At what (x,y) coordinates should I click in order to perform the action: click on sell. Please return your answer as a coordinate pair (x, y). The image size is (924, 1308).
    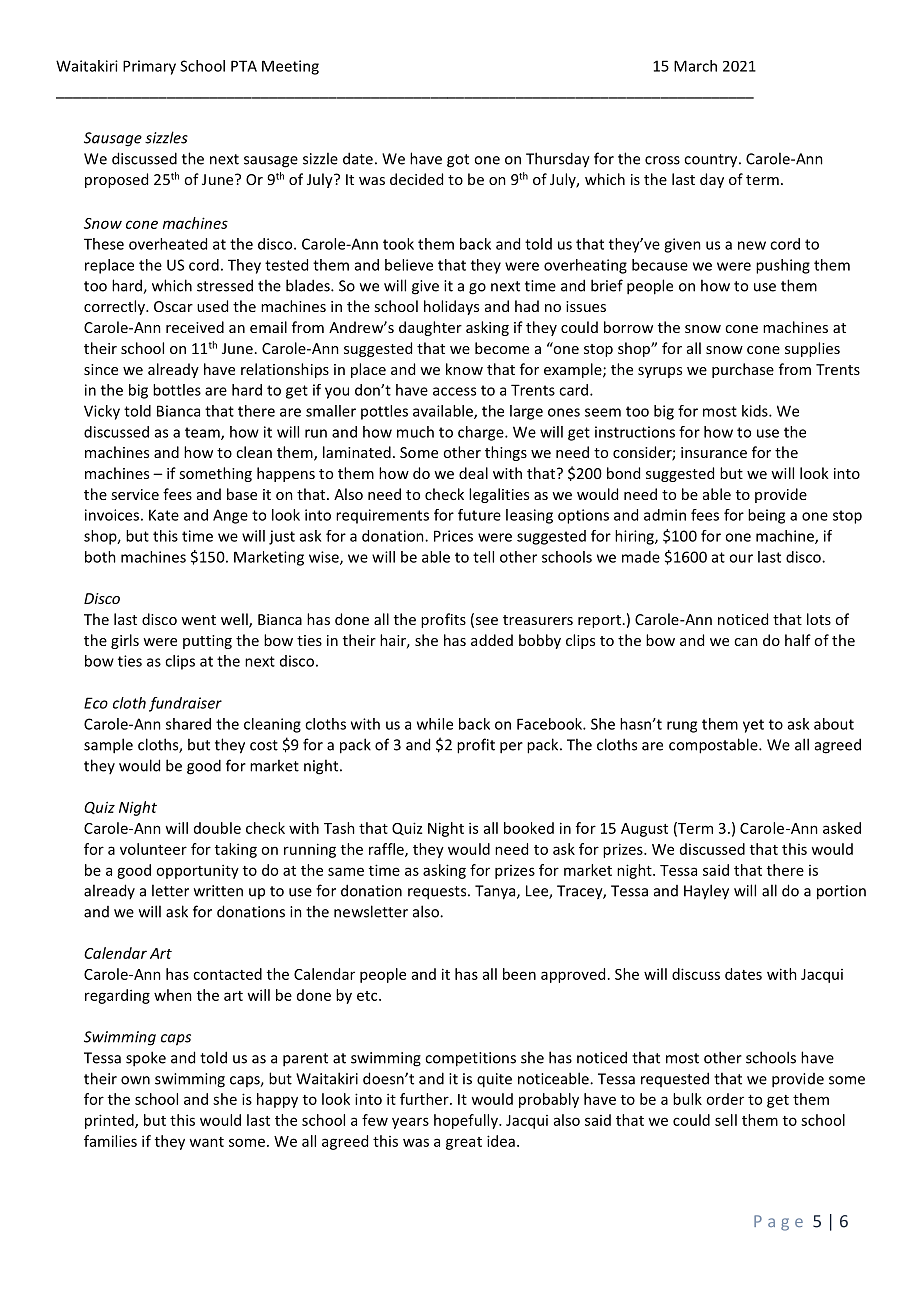
    Looking at the image, I should click on (726, 1120).
